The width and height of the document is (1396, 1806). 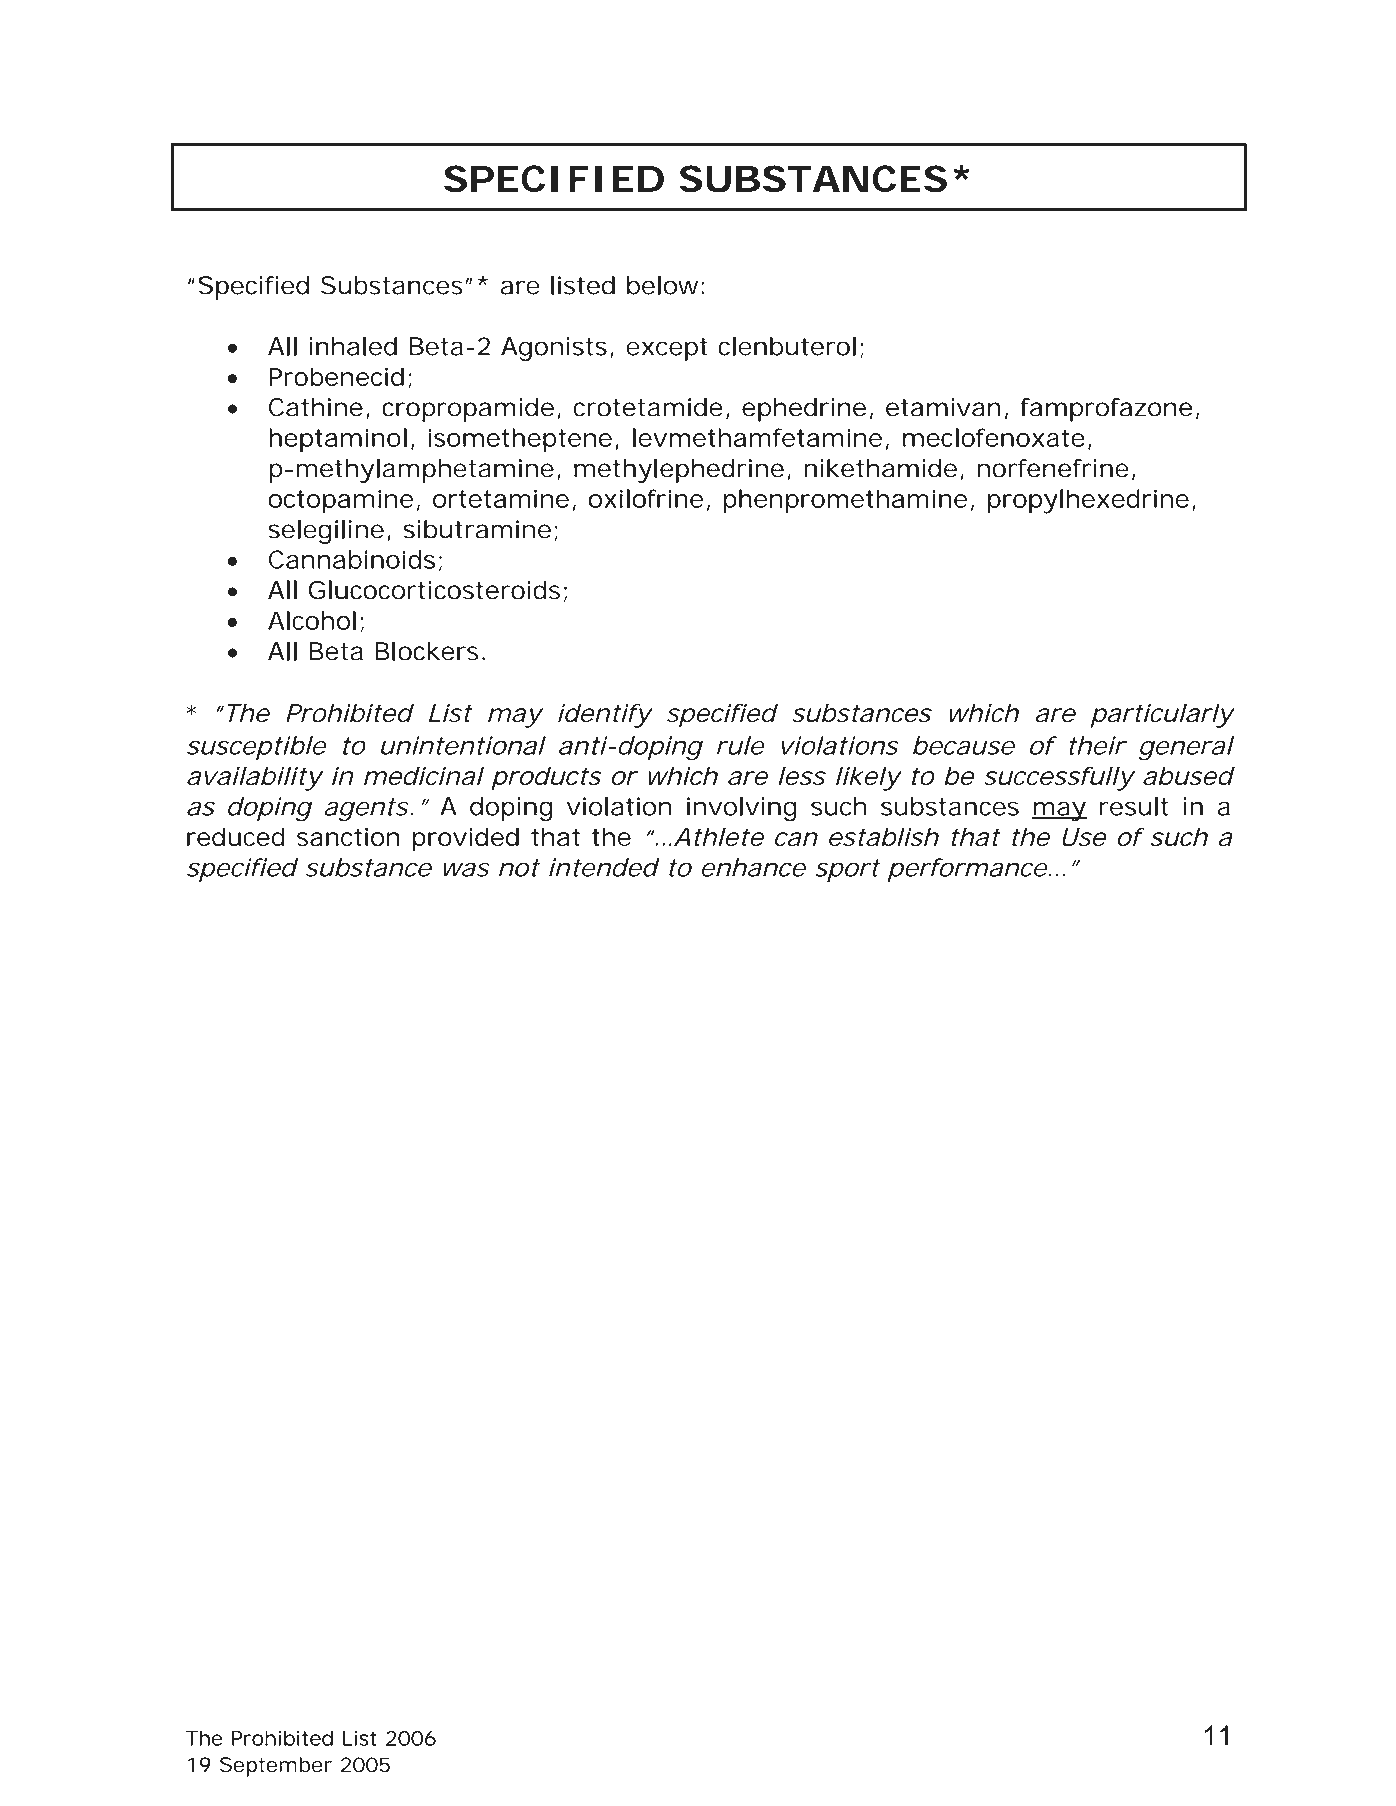 What do you see at coordinates (336, 376) in the document?
I see `Probenecid` at bounding box center [336, 376].
